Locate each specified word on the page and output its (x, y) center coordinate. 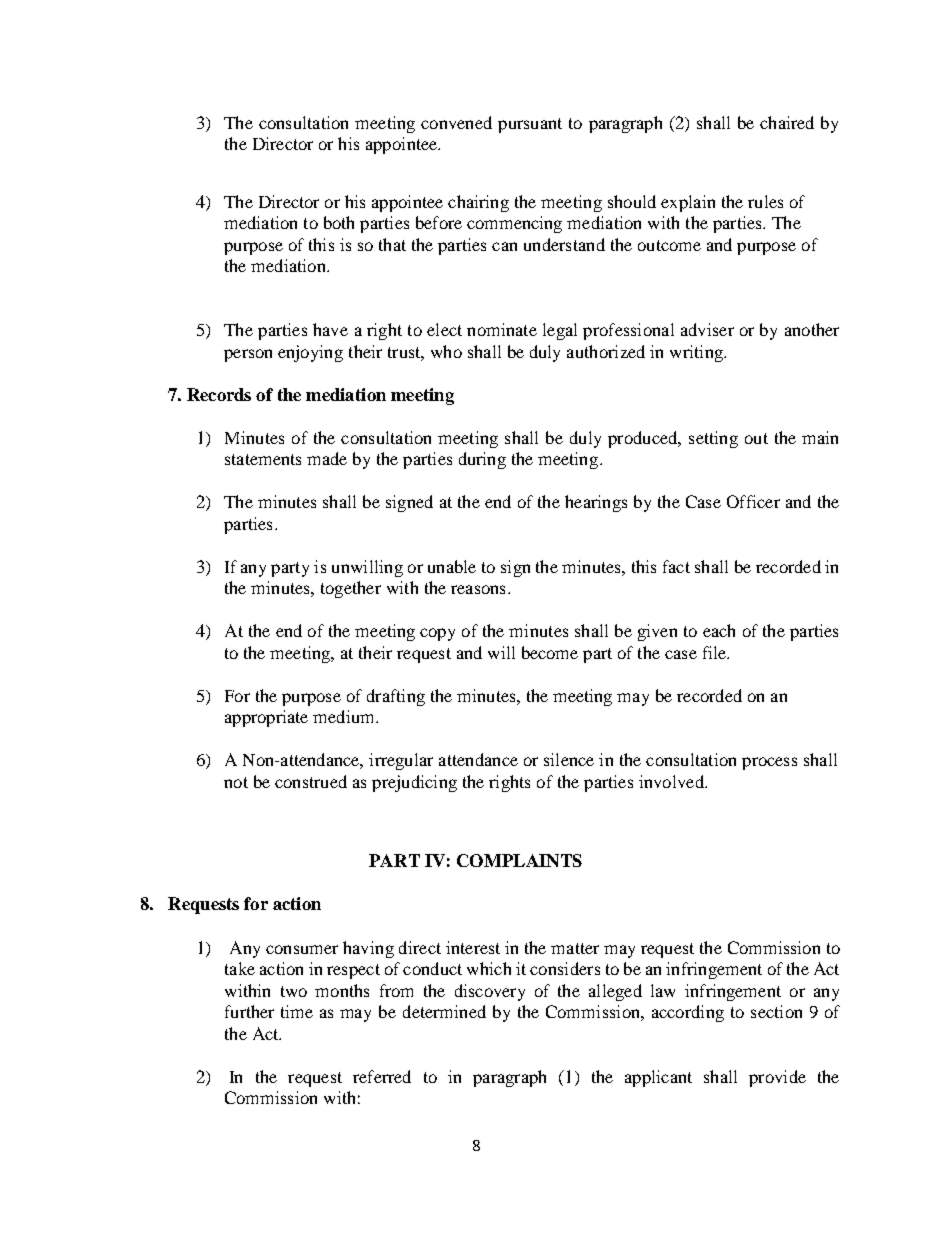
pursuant (530, 125)
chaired (787, 122)
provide (777, 1078)
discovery (490, 992)
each (719, 630)
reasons (478, 589)
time (297, 1011)
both (339, 222)
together (351, 589)
